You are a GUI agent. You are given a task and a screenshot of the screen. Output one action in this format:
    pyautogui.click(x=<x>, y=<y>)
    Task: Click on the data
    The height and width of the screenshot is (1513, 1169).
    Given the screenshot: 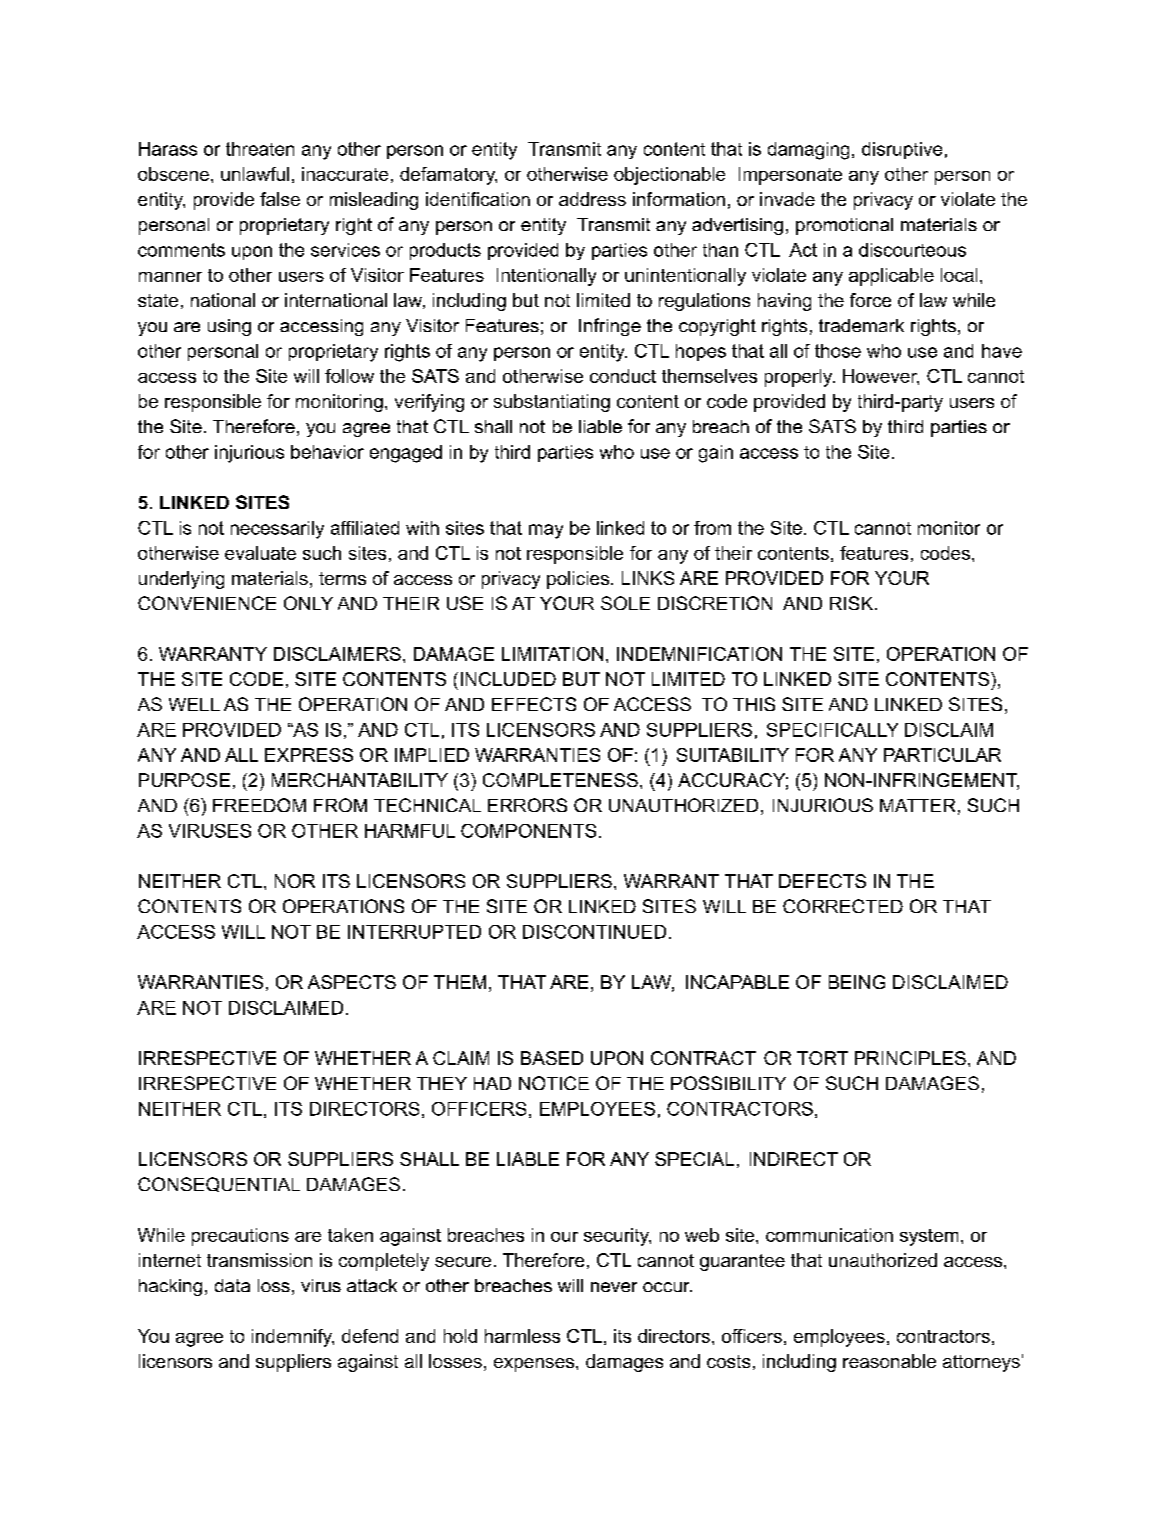 What is the action you would take?
    pyautogui.click(x=232, y=1285)
